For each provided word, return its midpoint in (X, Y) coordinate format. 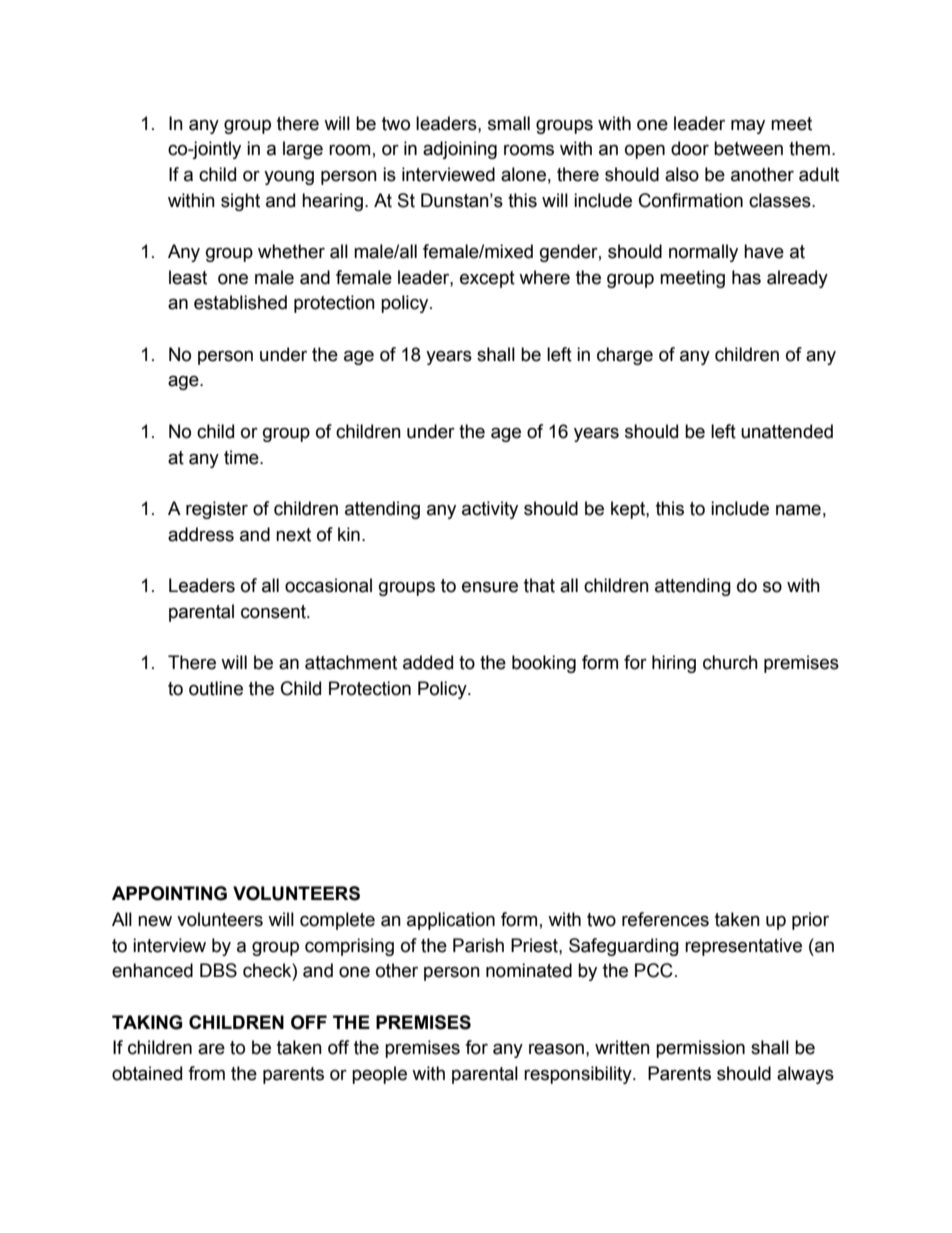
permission (700, 1049)
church (730, 662)
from (206, 1073)
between (748, 148)
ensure (490, 587)
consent (274, 612)
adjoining (460, 150)
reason (556, 1049)
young (289, 177)
